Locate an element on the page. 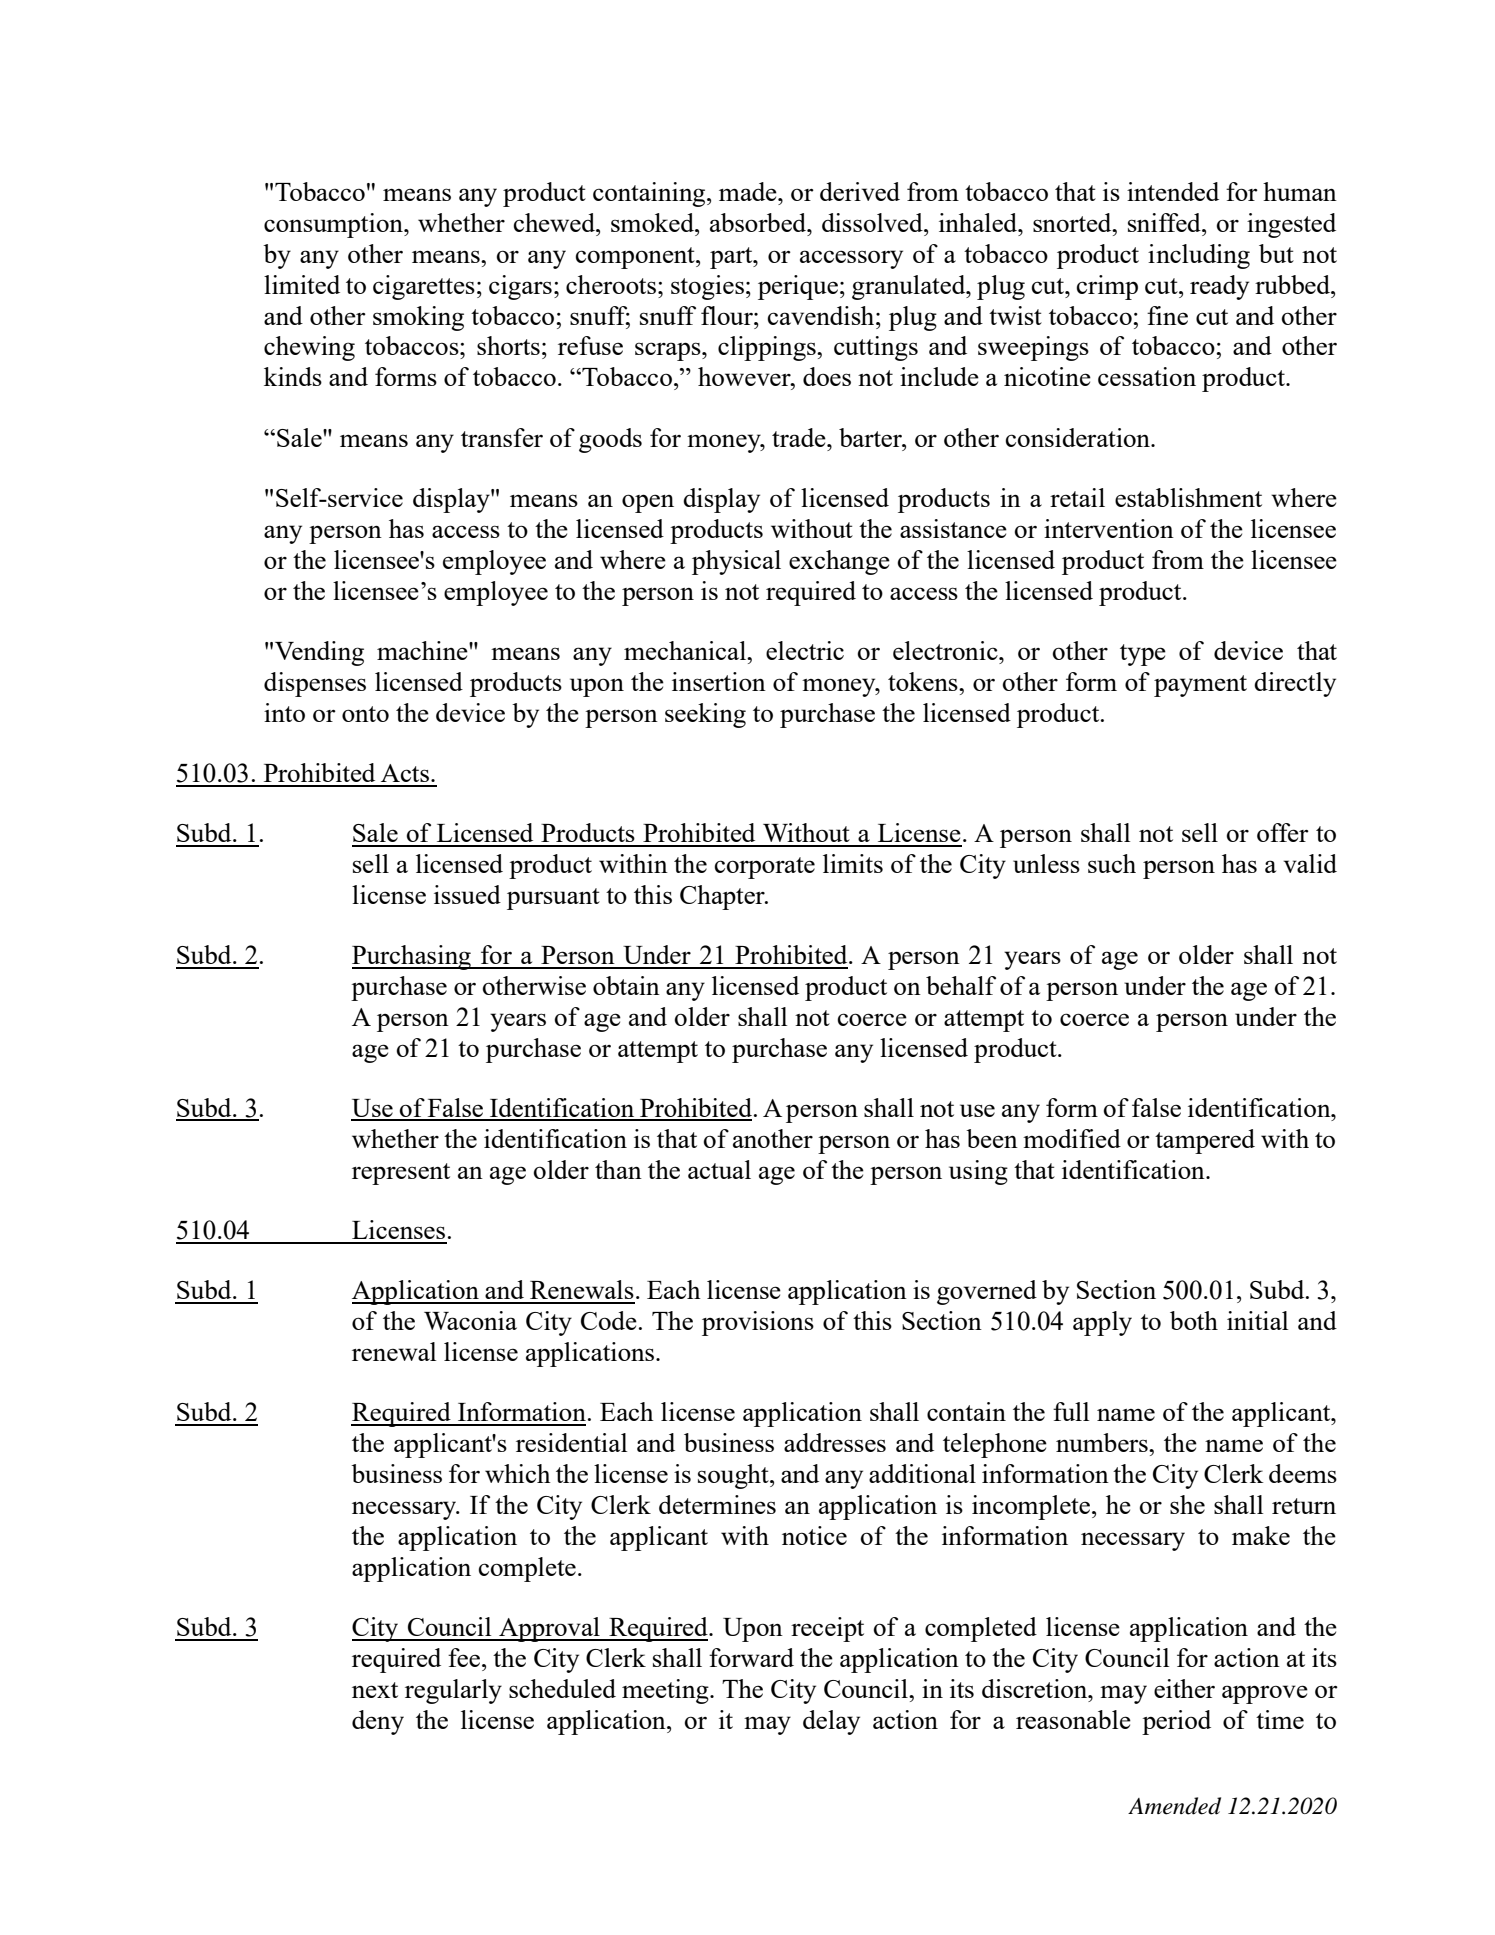 This document has height=1935, width=1495. absorbed is located at coordinates (759, 222).
